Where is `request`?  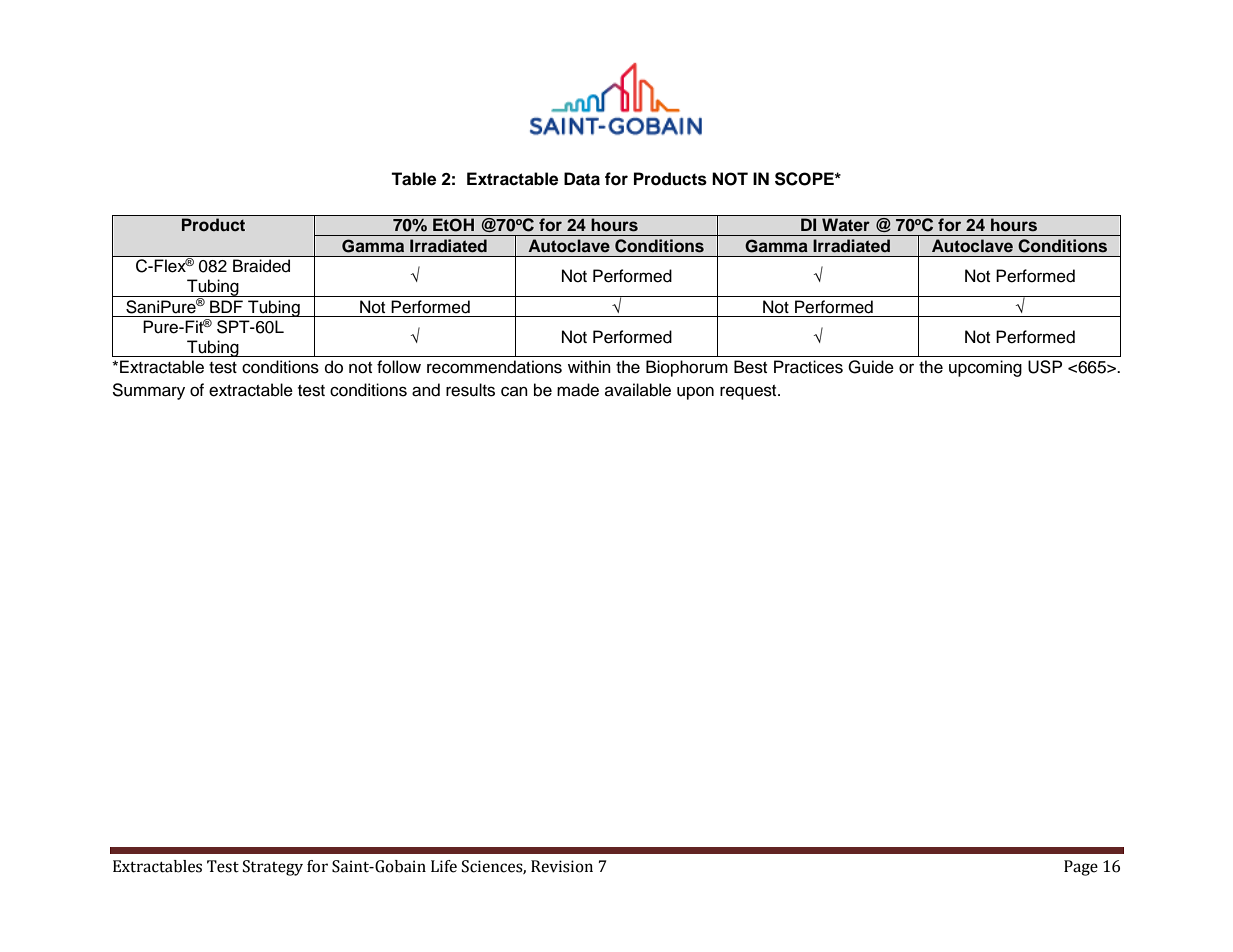 request is located at coordinates (749, 392).
